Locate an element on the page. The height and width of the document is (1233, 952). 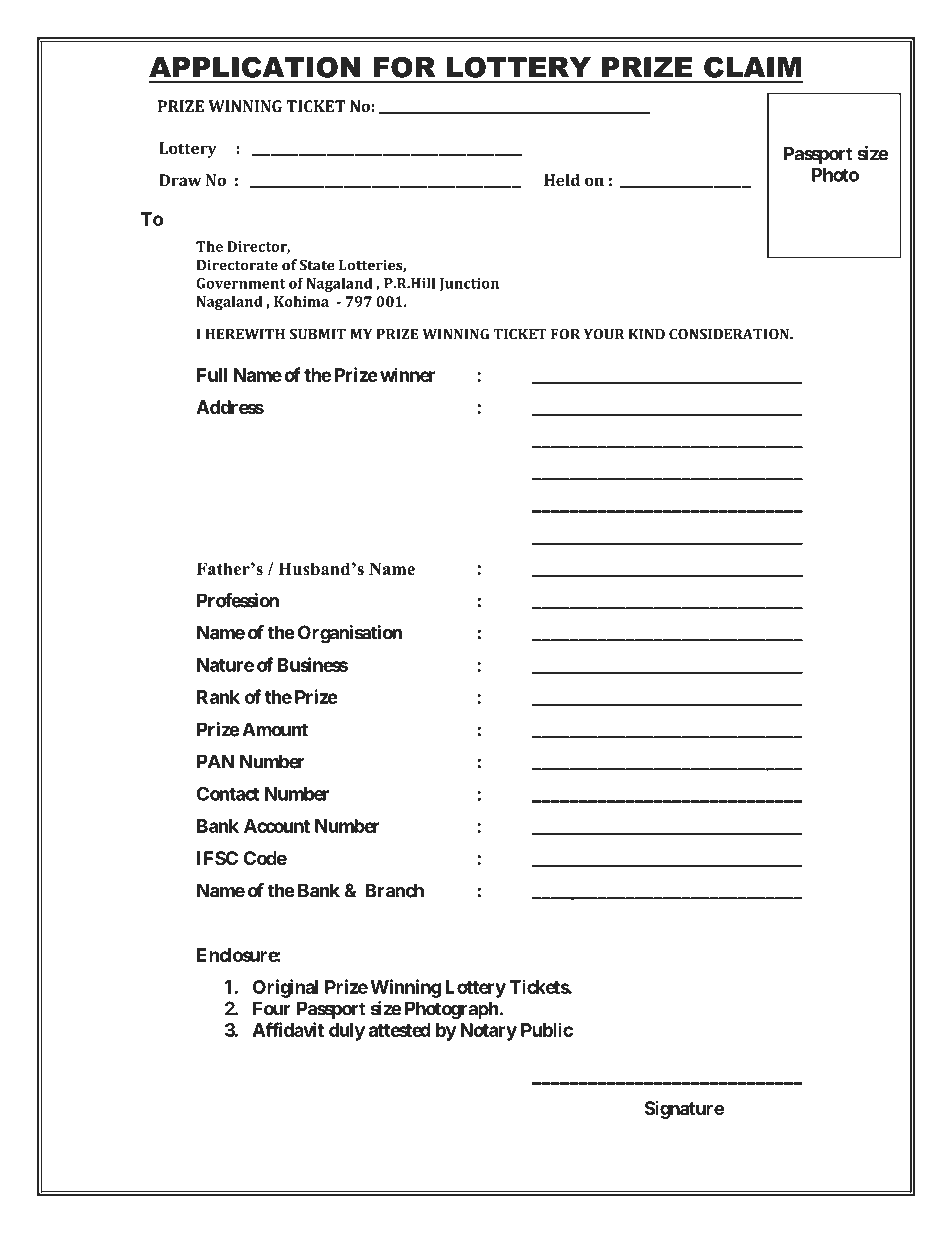
CLAIM is located at coordinates (752, 67).
